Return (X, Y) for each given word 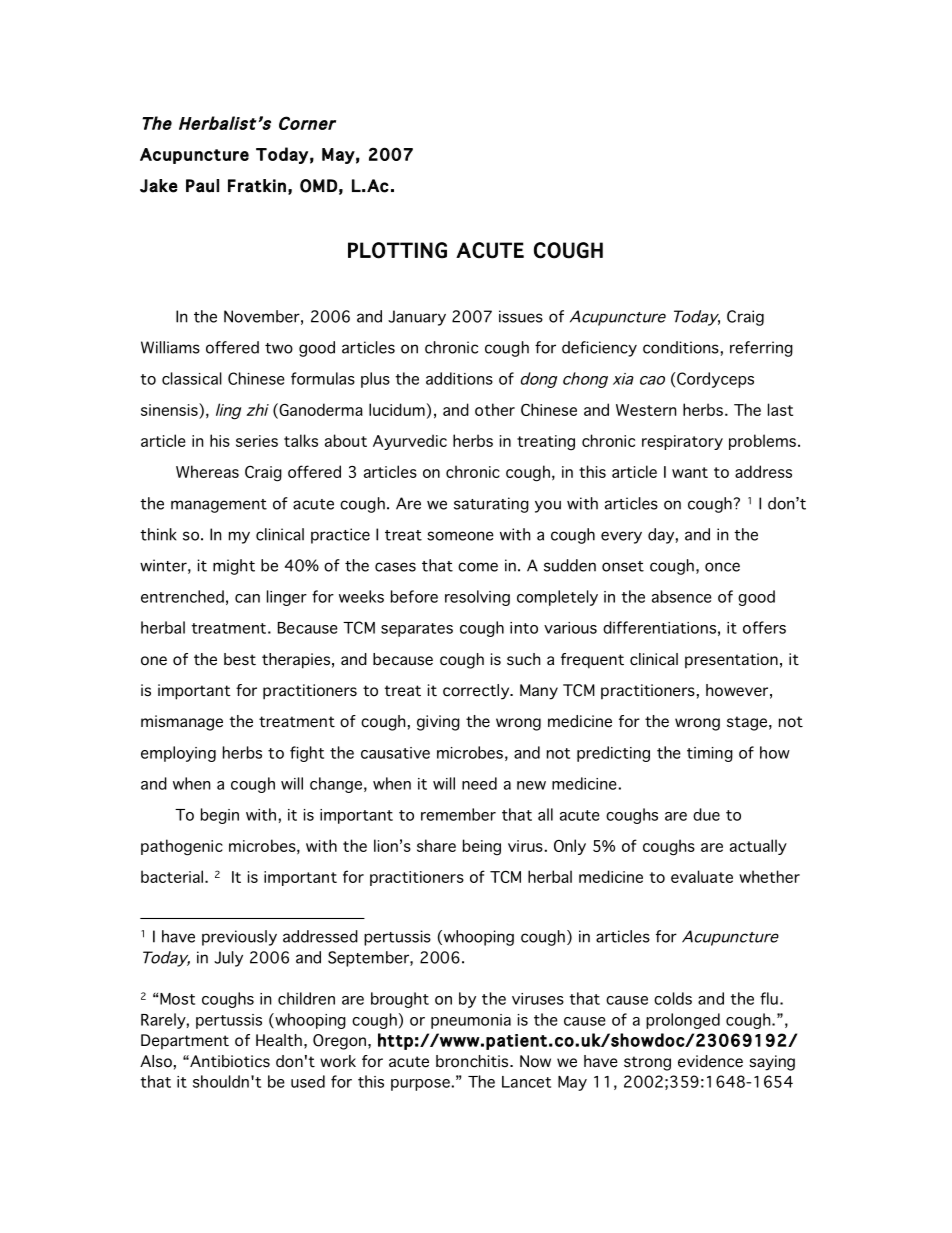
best (240, 659)
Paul (202, 186)
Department (185, 1042)
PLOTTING (397, 250)
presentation (731, 661)
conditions (681, 347)
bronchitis (473, 1061)
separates (417, 630)
